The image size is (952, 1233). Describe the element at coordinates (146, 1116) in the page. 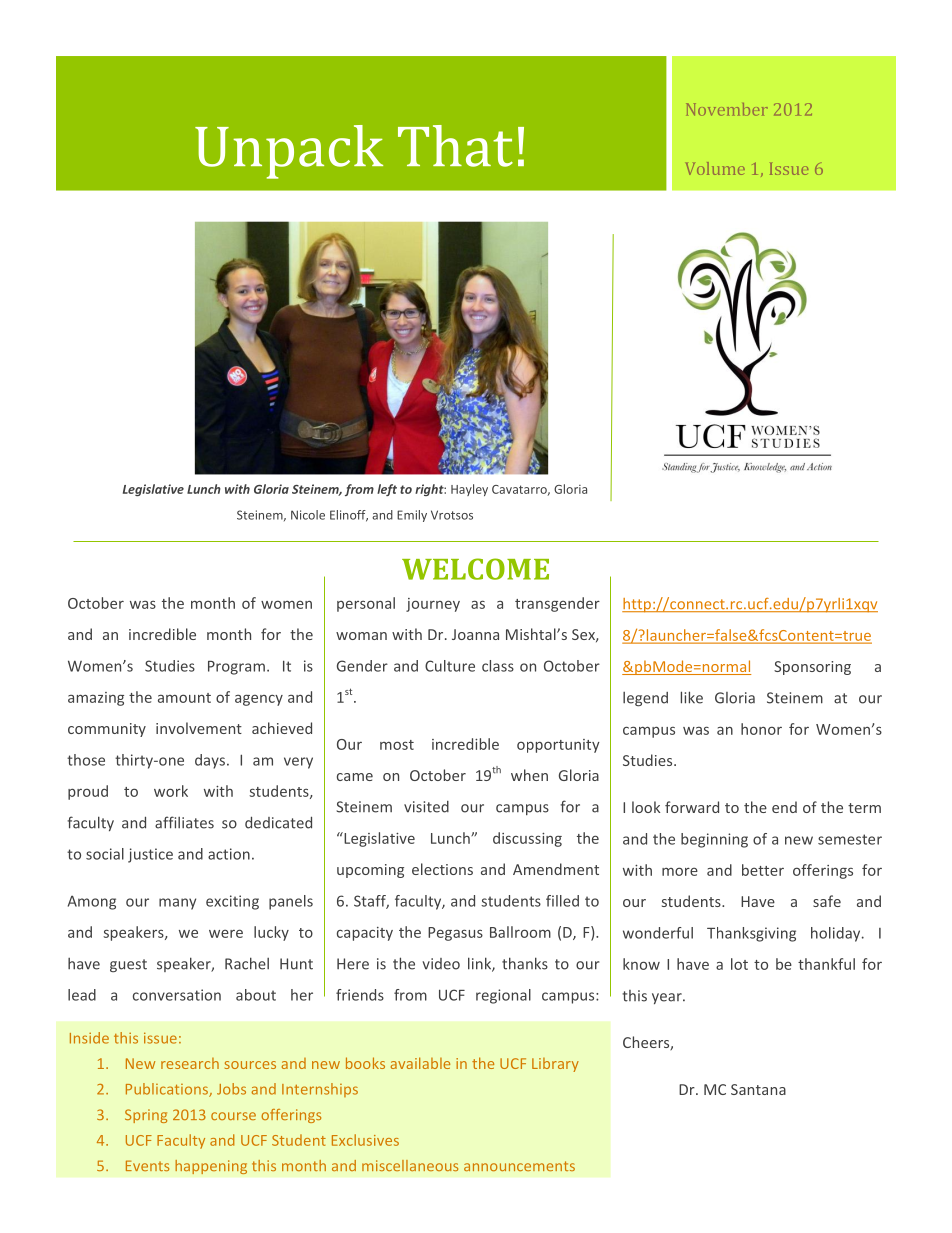

I see `Spring` at that location.
